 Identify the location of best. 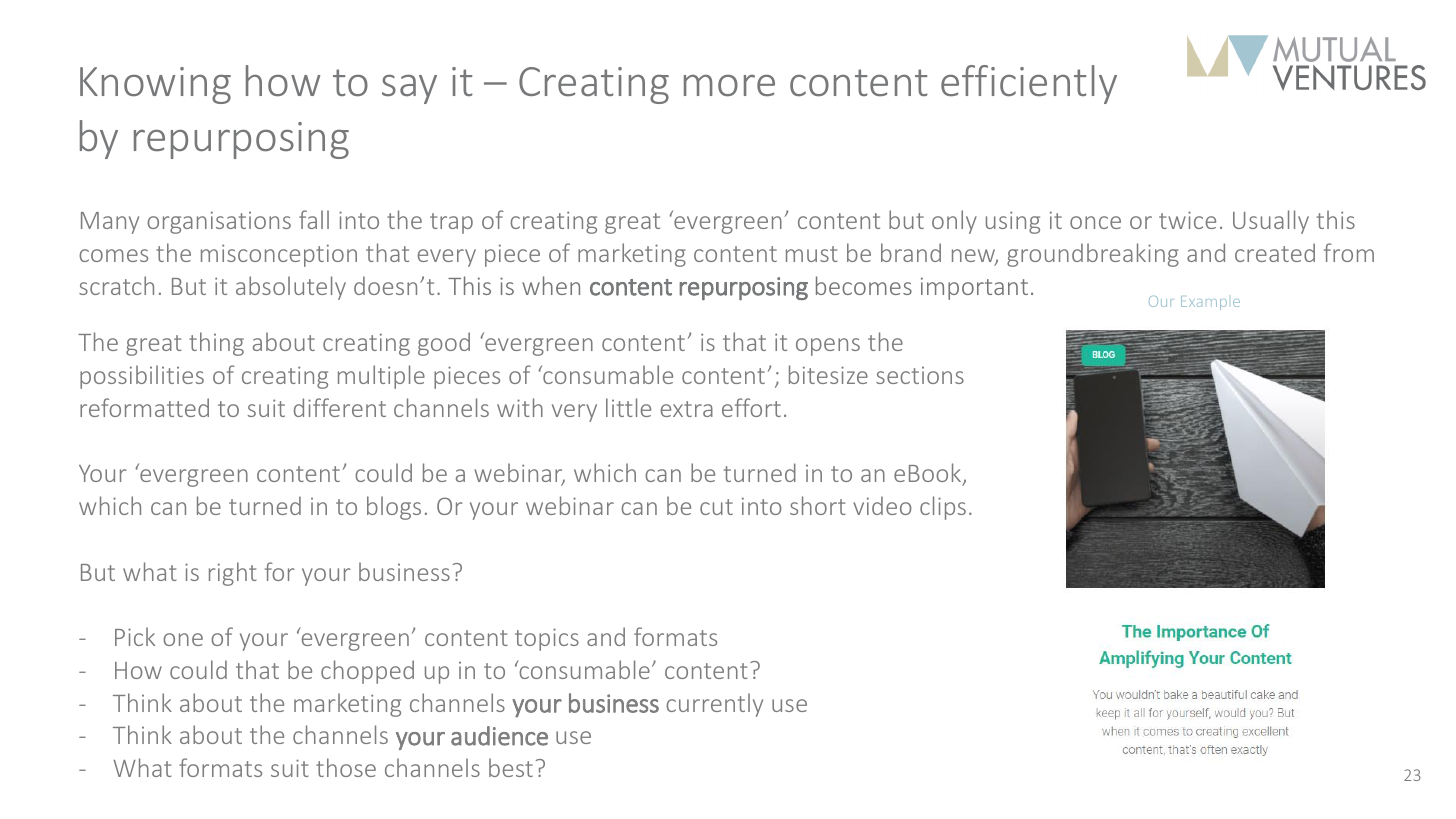
(511, 767).
